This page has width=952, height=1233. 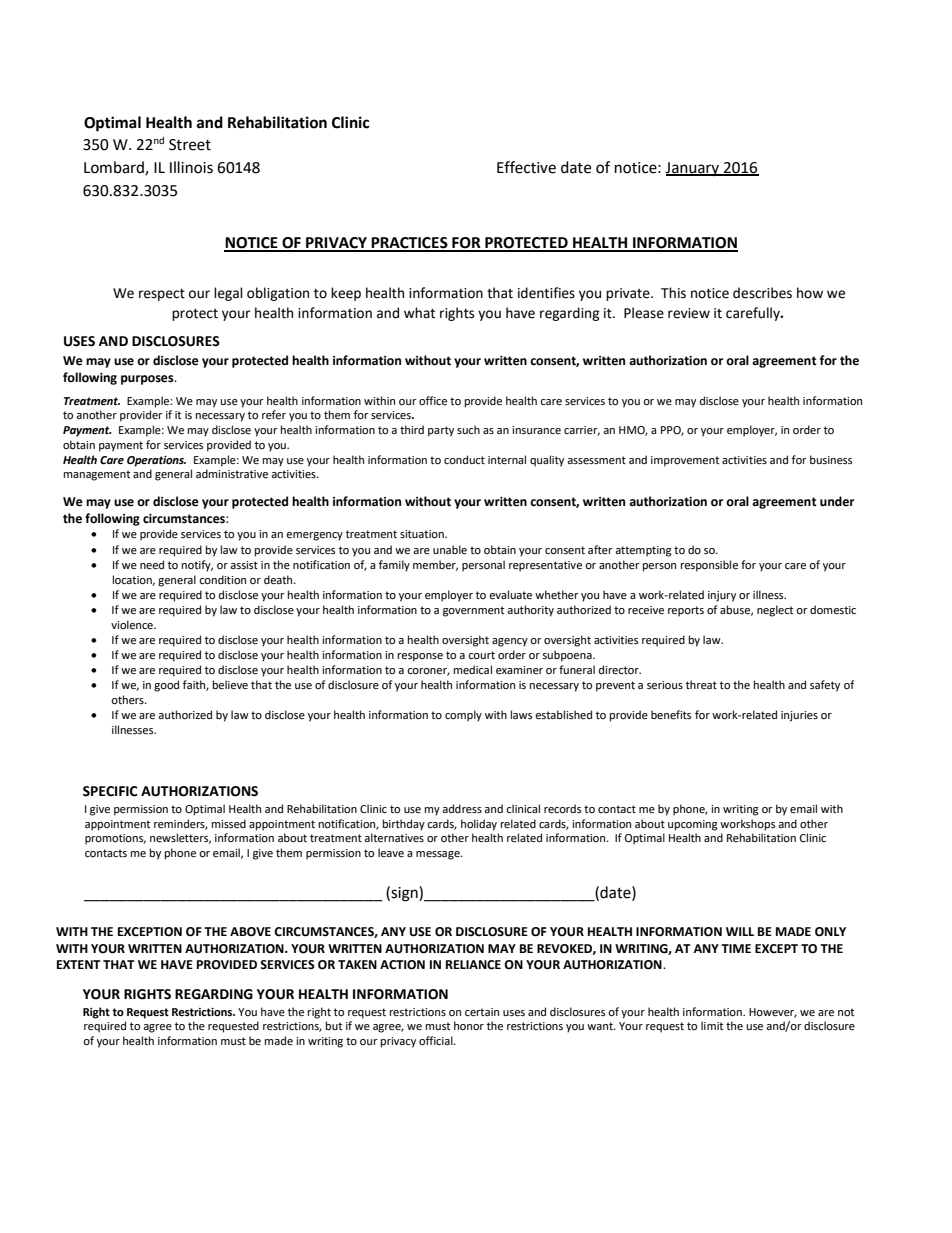 I want to click on However, so click(x=773, y=1013).
